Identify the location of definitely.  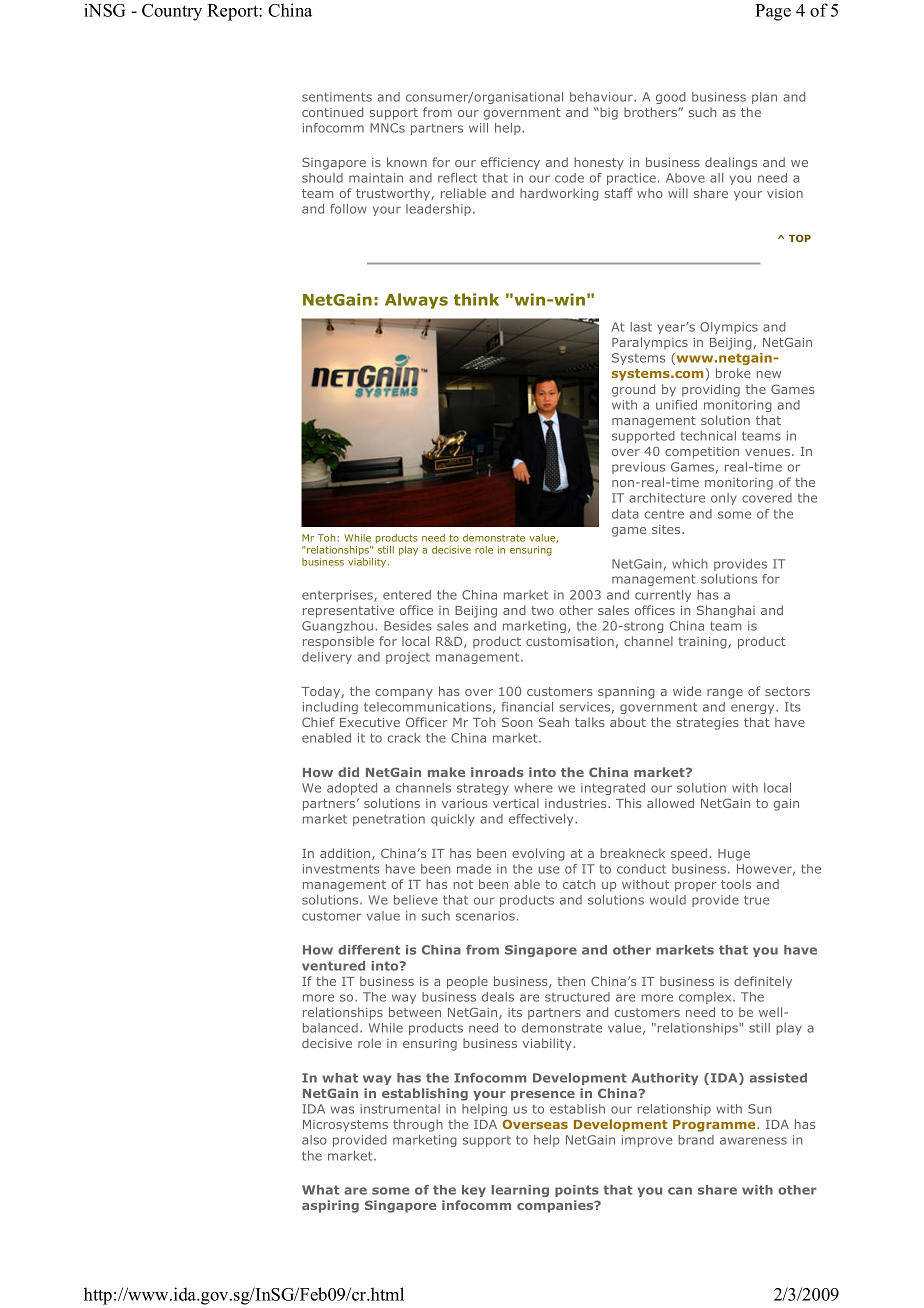
(763, 982).
